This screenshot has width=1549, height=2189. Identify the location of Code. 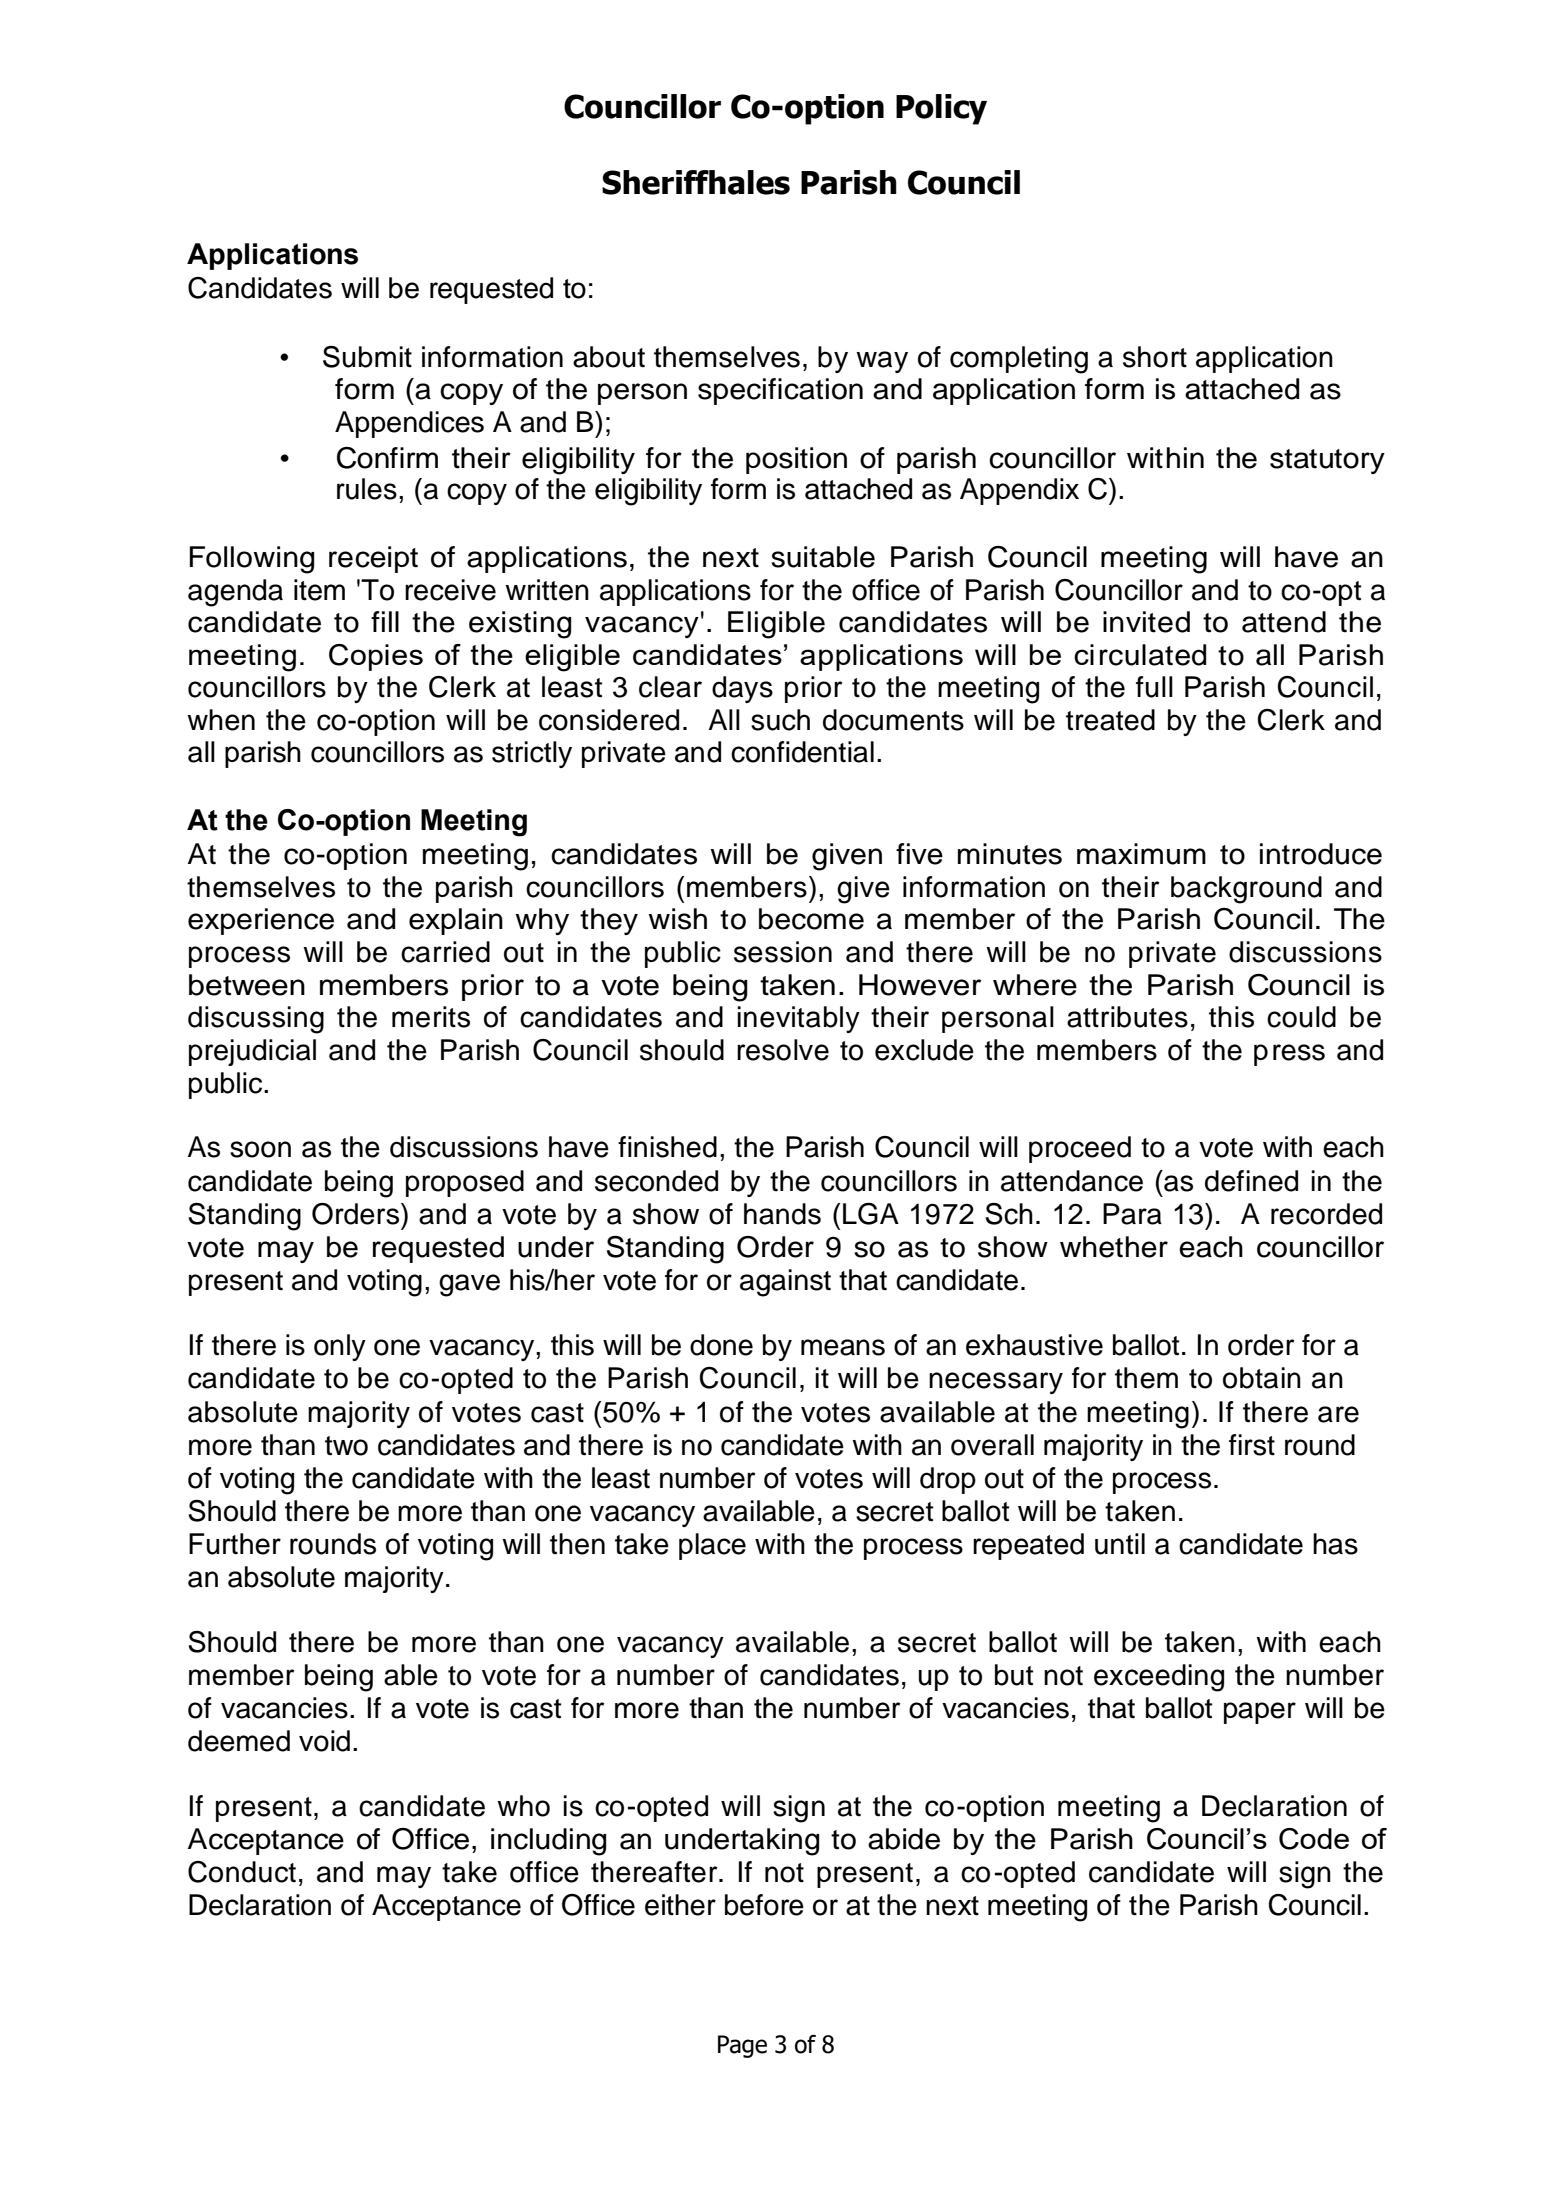
(1314, 1839).
